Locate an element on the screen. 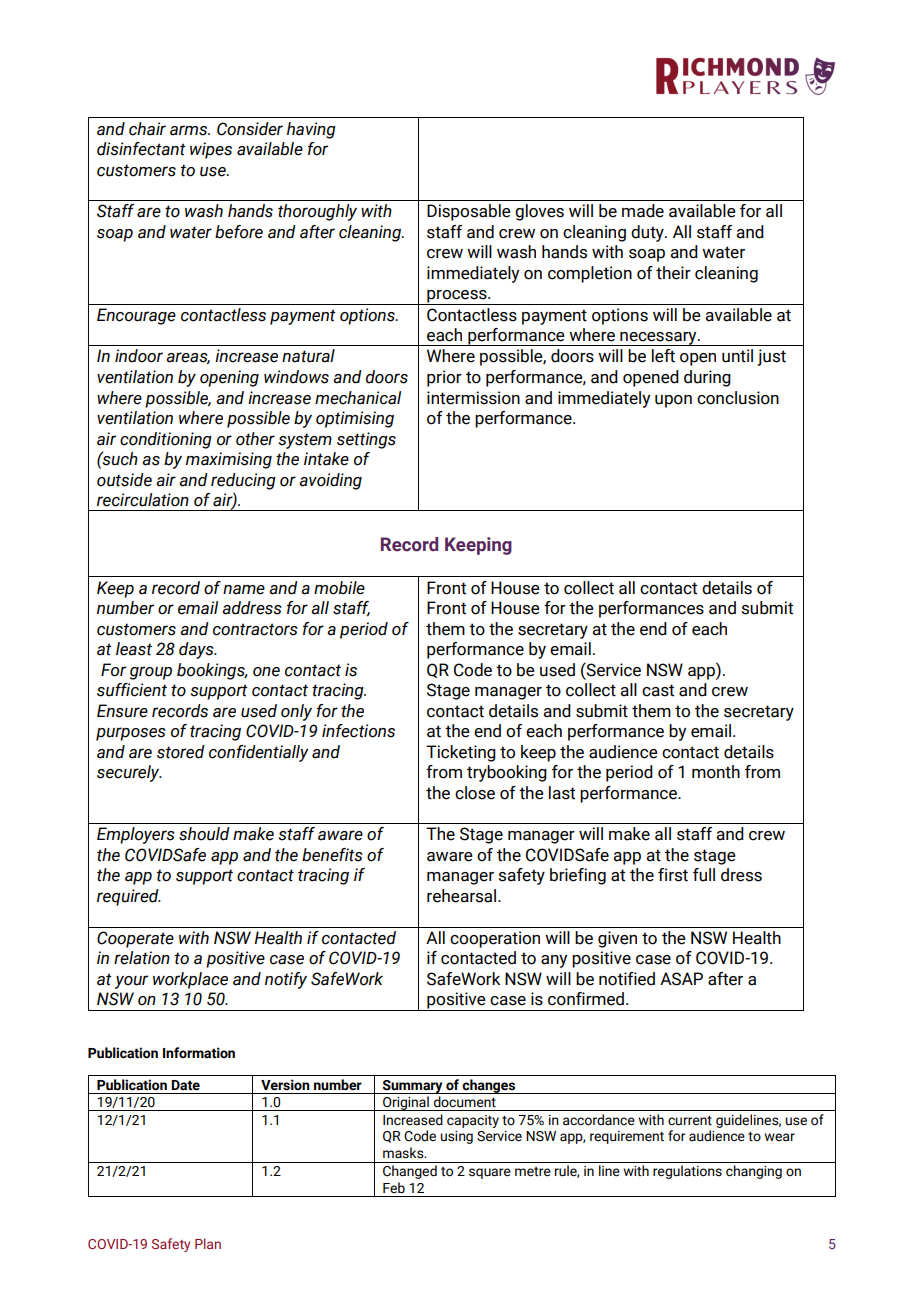 Image resolution: width=924 pixels, height=1308 pixels. upon is located at coordinates (673, 401).
